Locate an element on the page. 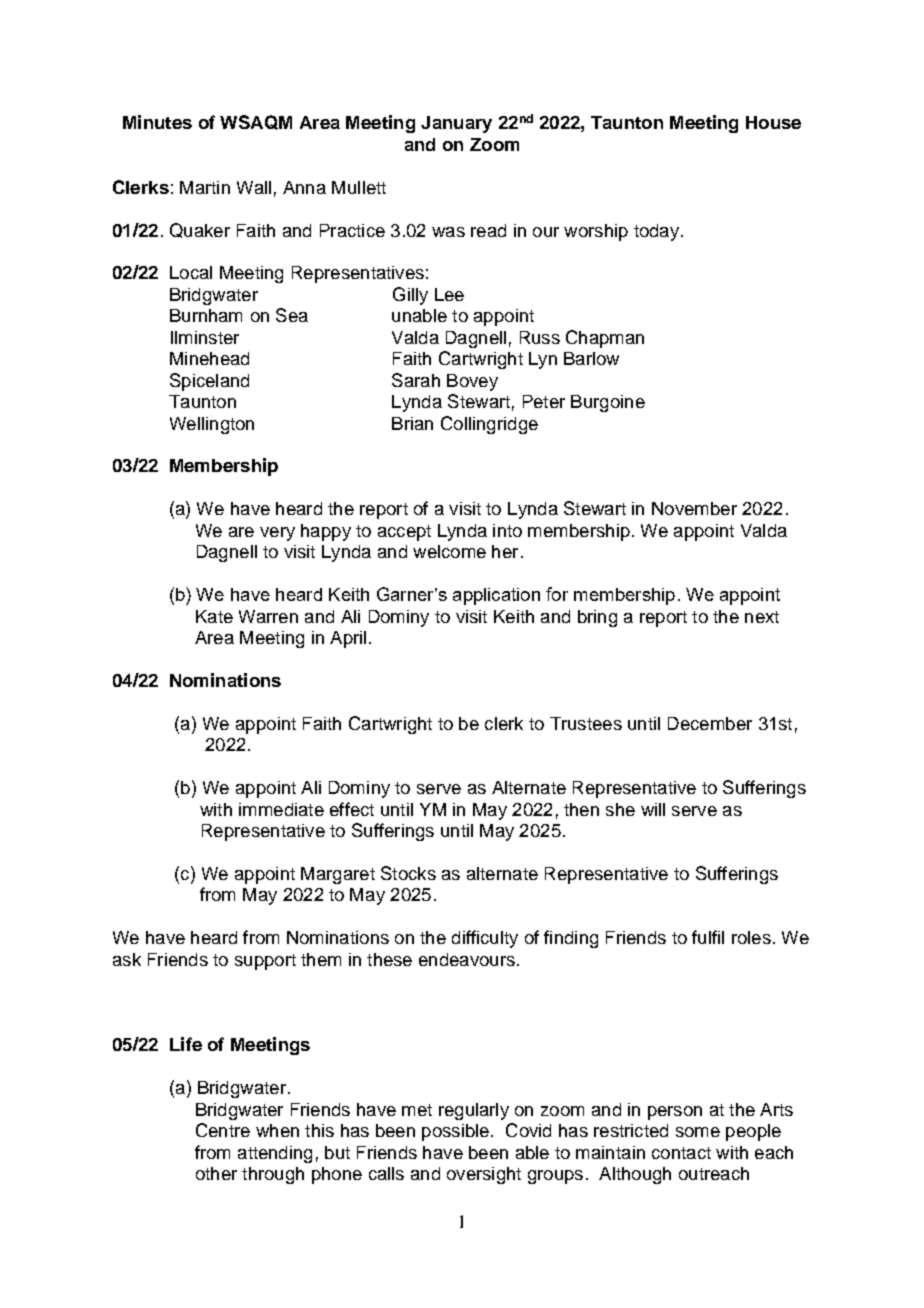 This page has height=1308, width=924. immediate is located at coordinates (281, 809).
